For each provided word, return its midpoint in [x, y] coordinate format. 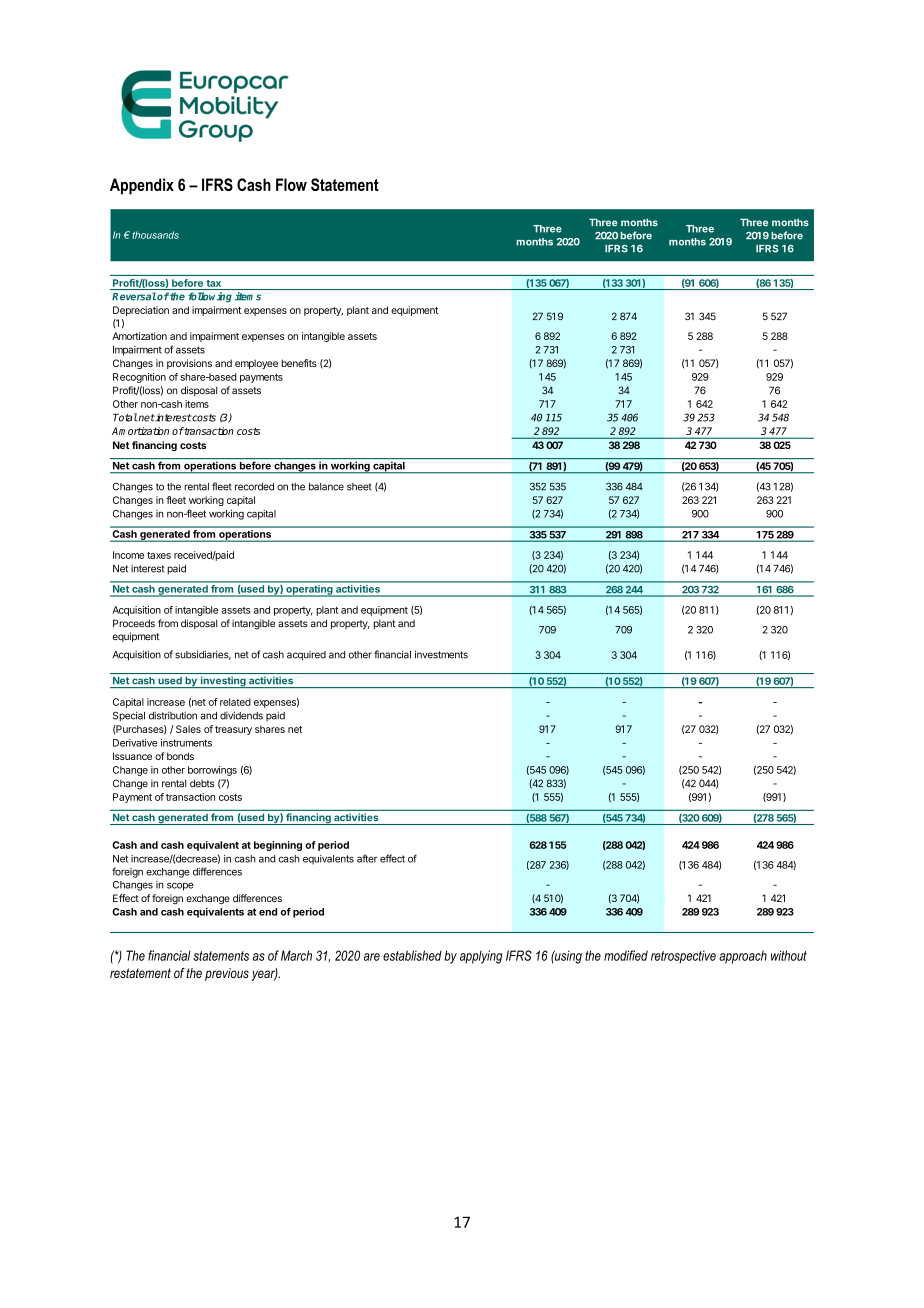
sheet [359, 487]
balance [326, 487]
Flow [291, 184]
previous [227, 974]
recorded [254, 487]
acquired [306, 656]
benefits [299, 363]
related [235, 702]
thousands [155, 235]
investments [441, 654]
